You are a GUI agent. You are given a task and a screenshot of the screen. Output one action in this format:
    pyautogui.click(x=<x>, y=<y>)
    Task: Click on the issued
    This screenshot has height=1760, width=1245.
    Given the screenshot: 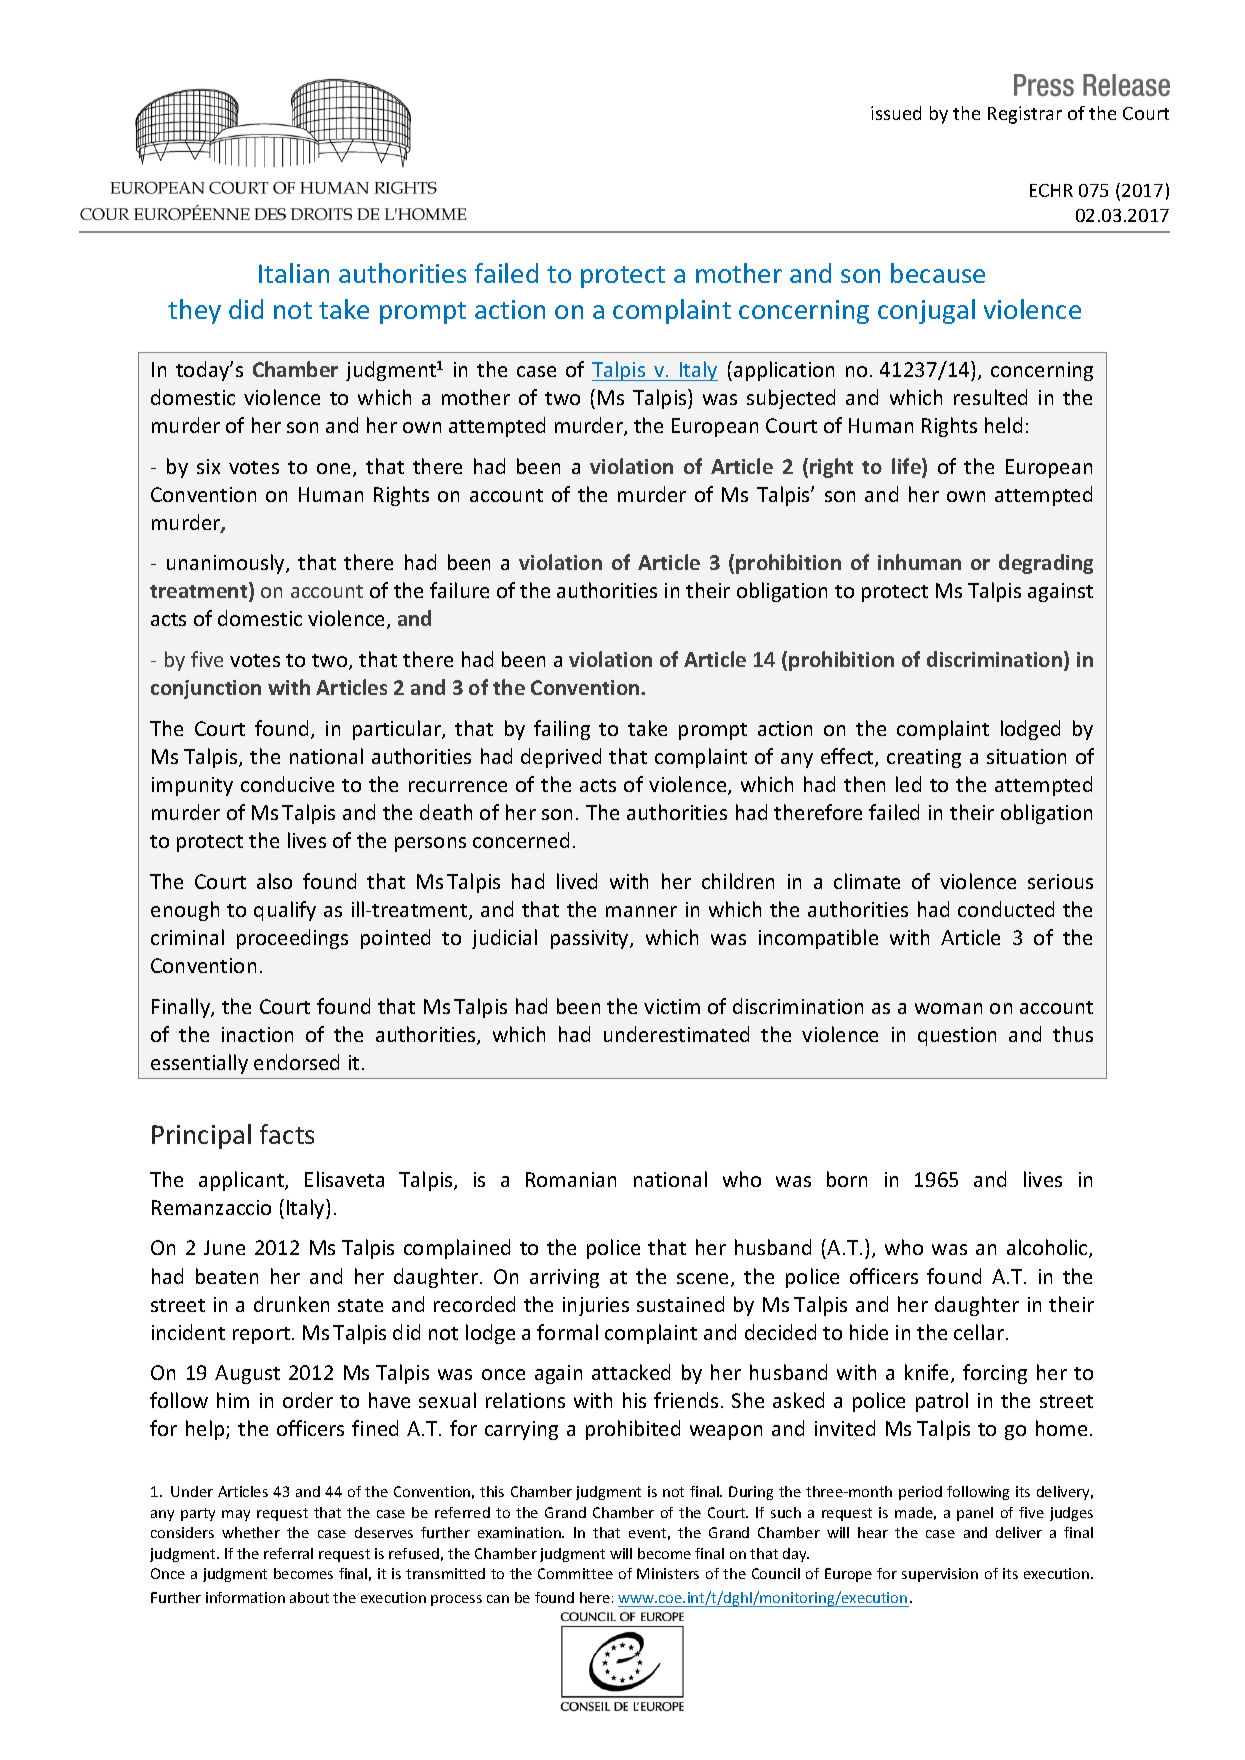 What is the action you would take?
    pyautogui.click(x=896, y=113)
